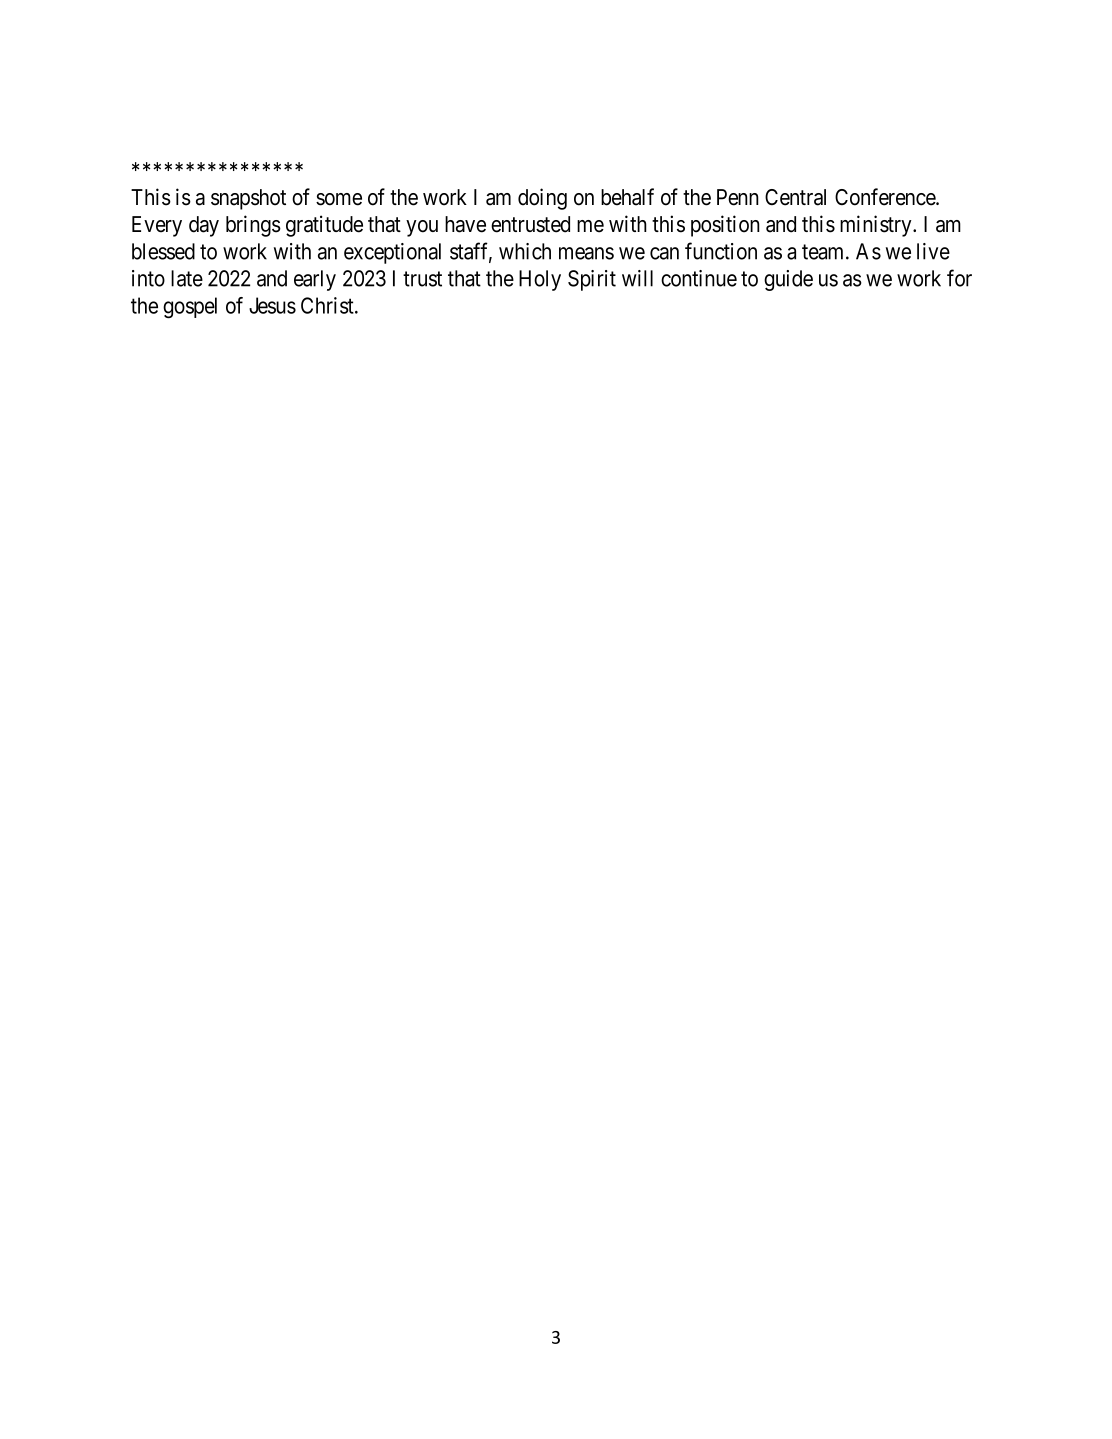 The image size is (1112, 1439). I want to click on ministry, so click(877, 226).
